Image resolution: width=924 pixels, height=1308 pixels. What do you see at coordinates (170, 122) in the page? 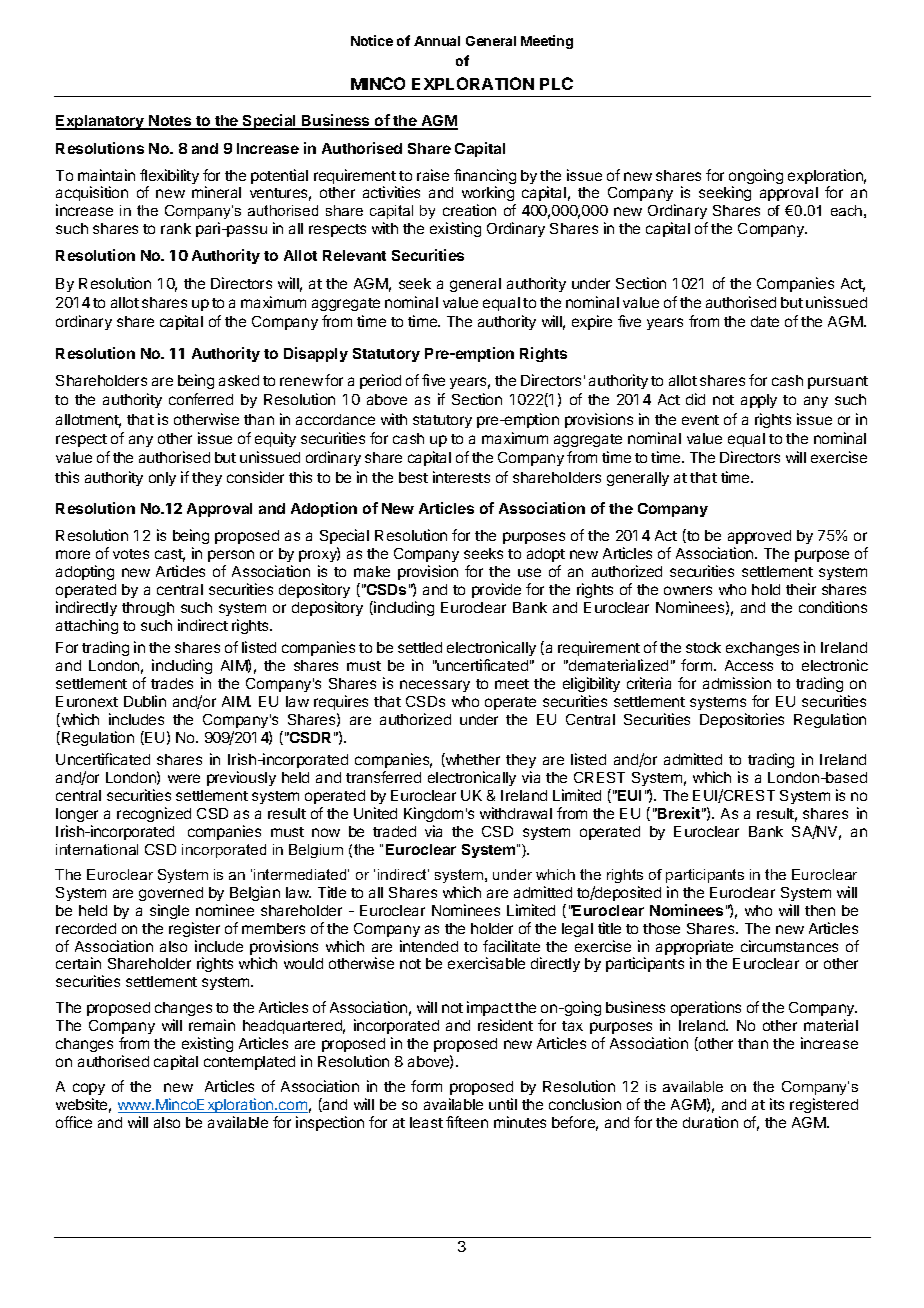
I see `Notes` at bounding box center [170, 122].
